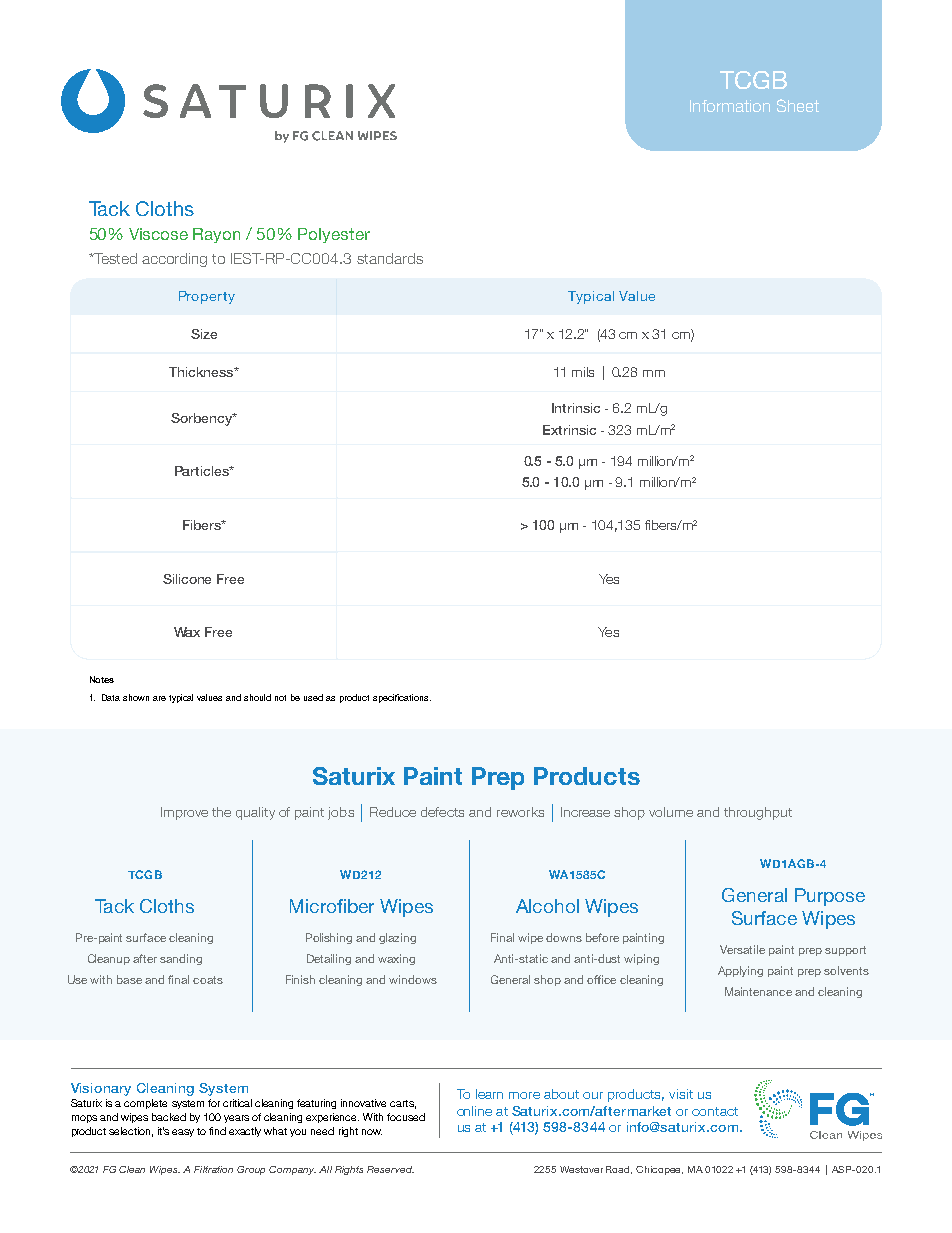 This document has width=952, height=1233. What do you see at coordinates (758, 813) in the document?
I see `throughput` at bounding box center [758, 813].
